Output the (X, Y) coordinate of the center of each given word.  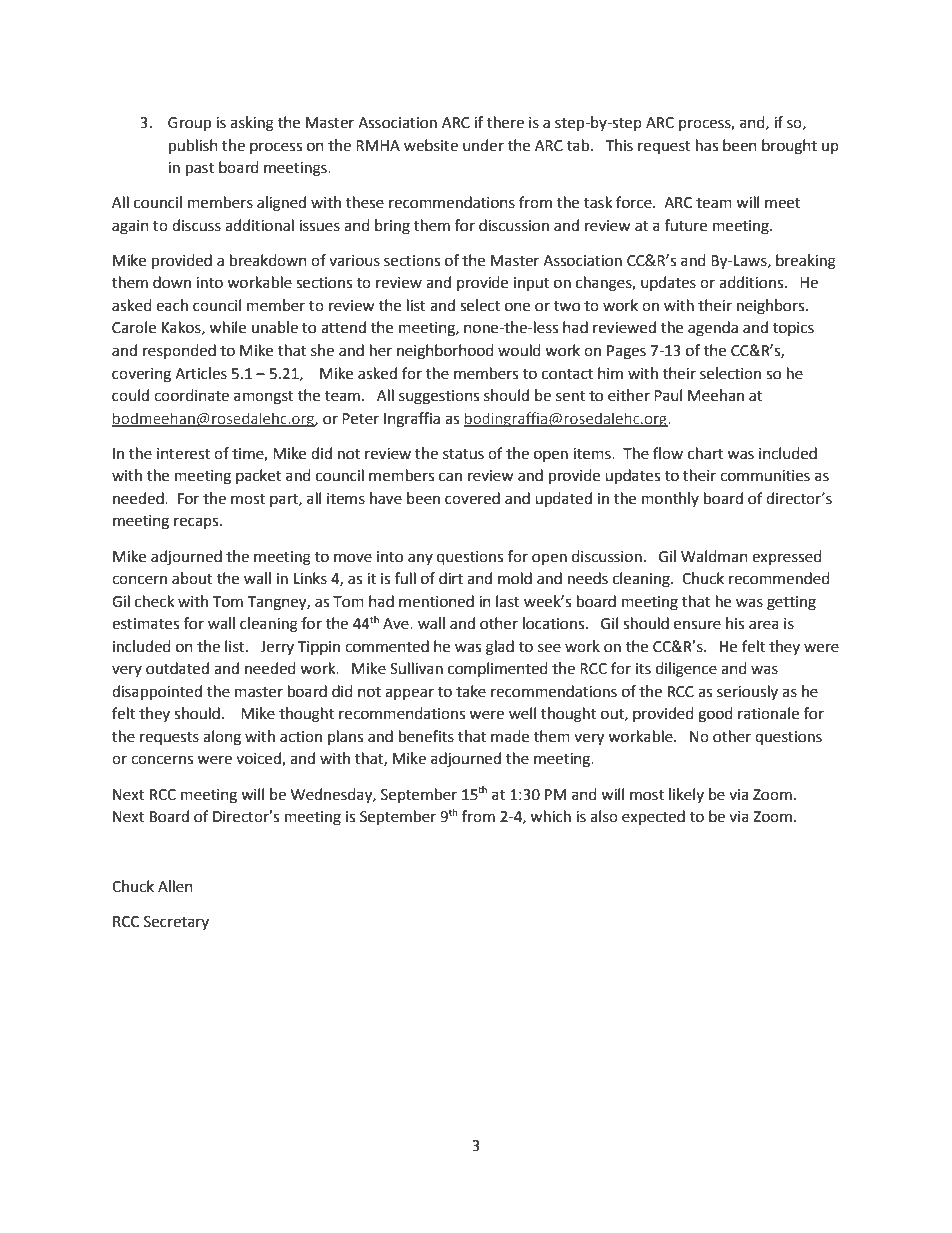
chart (705, 453)
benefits (426, 736)
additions (752, 282)
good (715, 715)
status (463, 454)
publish (193, 147)
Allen (175, 886)
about (192, 578)
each (172, 305)
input (531, 284)
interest (183, 454)
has (707, 145)
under (483, 145)
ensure (697, 625)
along (222, 738)
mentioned (436, 601)
